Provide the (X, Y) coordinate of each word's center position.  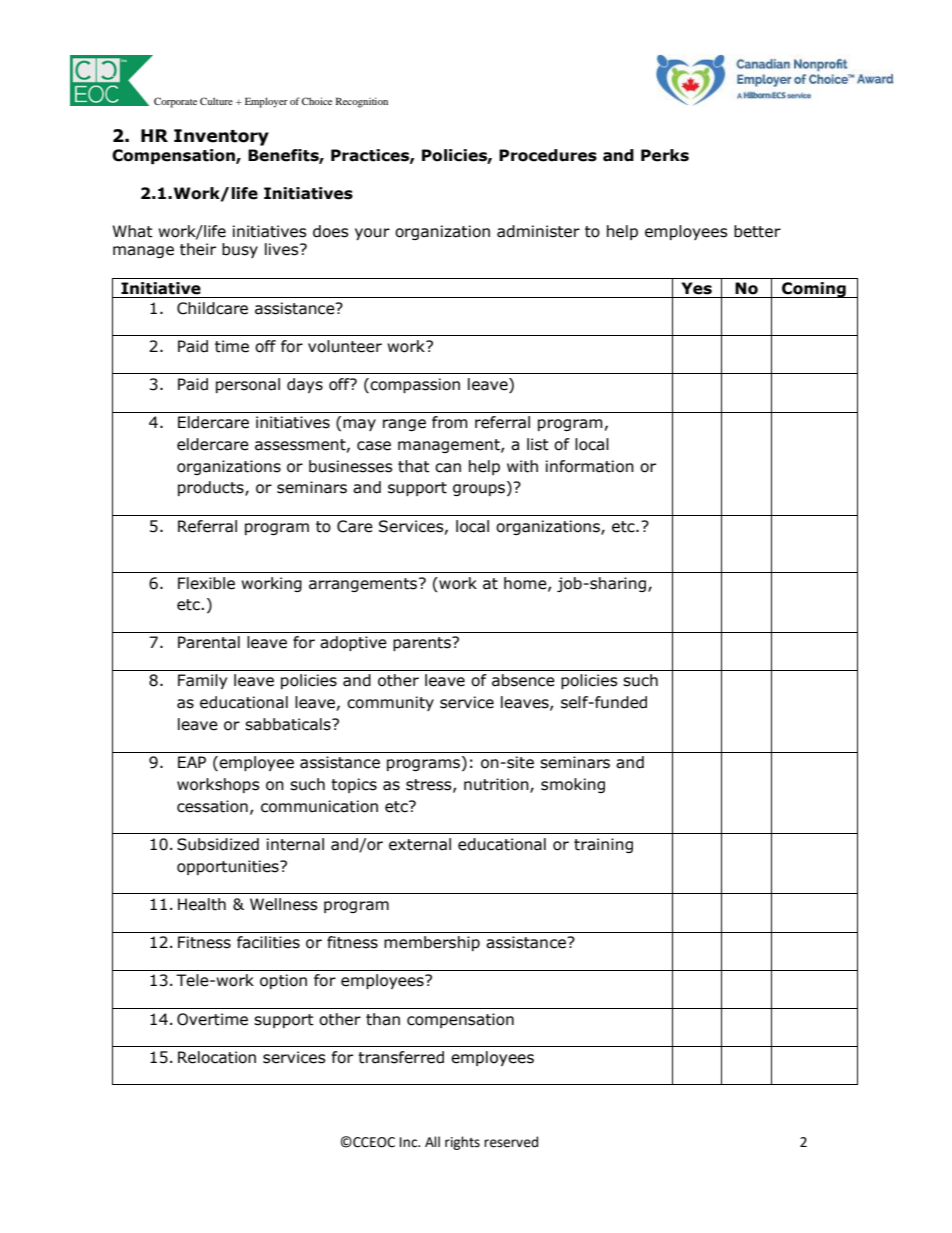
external (420, 844)
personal (248, 385)
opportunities (229, 867)
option (283, 981)
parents (423, 644)
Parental (209, 642)
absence (523, 680)
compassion (415, 385)
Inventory (221, 137)
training (603, 845)
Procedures (548, 155)
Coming (814, 290)
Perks (665, 155)
